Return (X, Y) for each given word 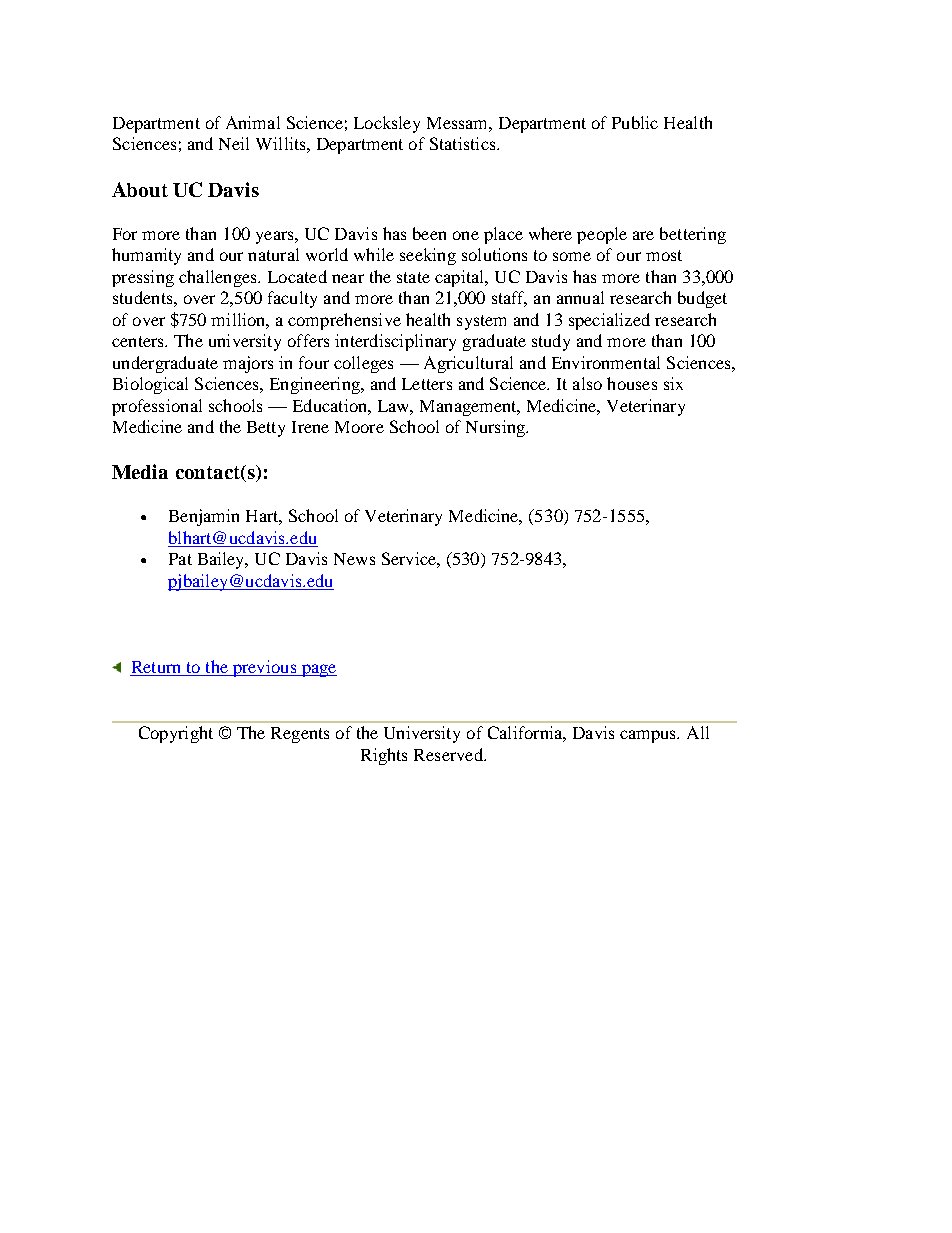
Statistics (464, 143)
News (354, 559)
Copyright (176, 734)
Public (635, 122)
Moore (359, 427)
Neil (234, 143)
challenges (219, 278)
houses (632, 383)
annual (580, 297)
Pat (180, 559)
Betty (266, 429)
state (413, 277)
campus (649, 736)
